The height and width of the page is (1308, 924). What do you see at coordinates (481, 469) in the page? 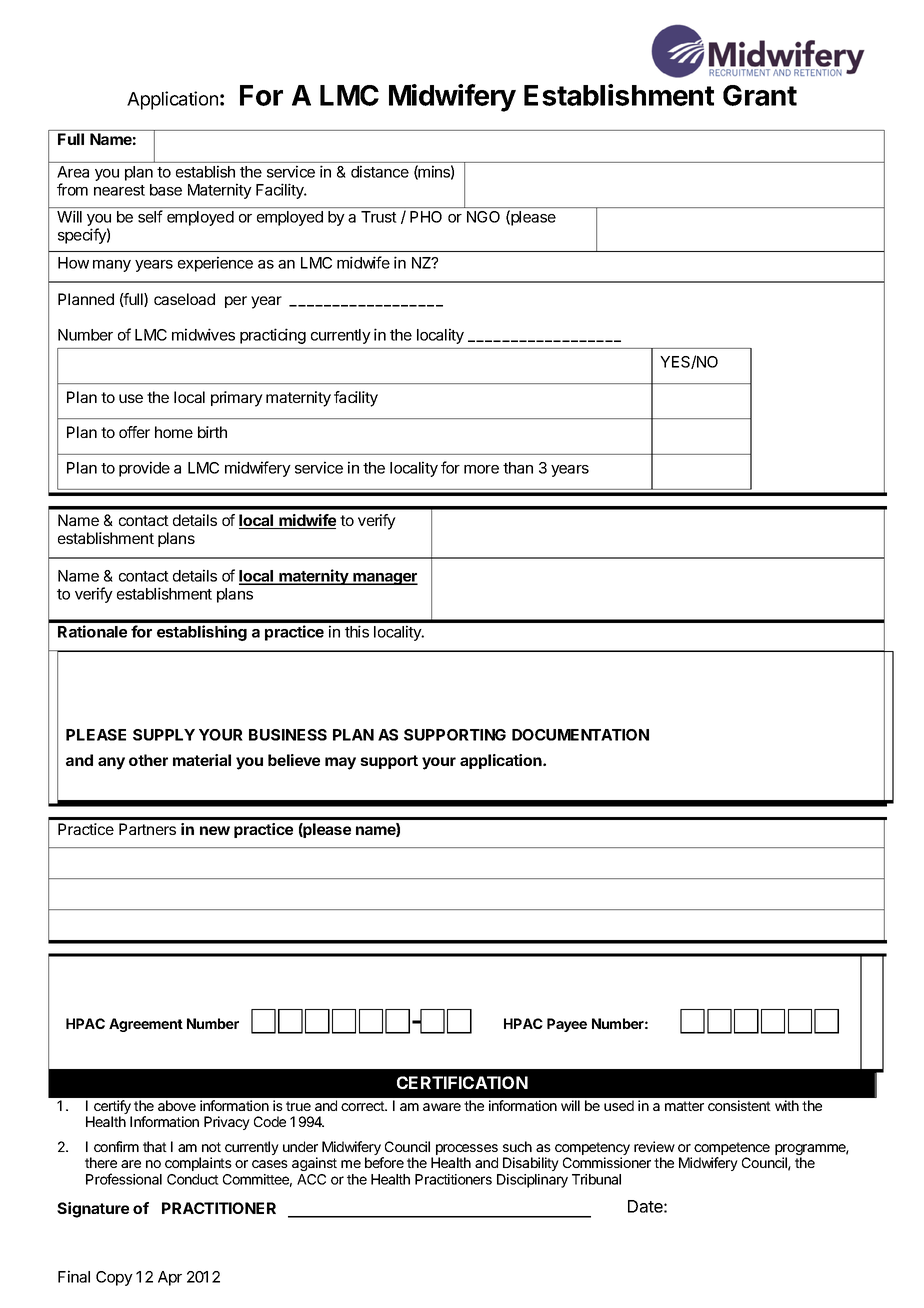
I see `more` at bounding box center [481, 469].
